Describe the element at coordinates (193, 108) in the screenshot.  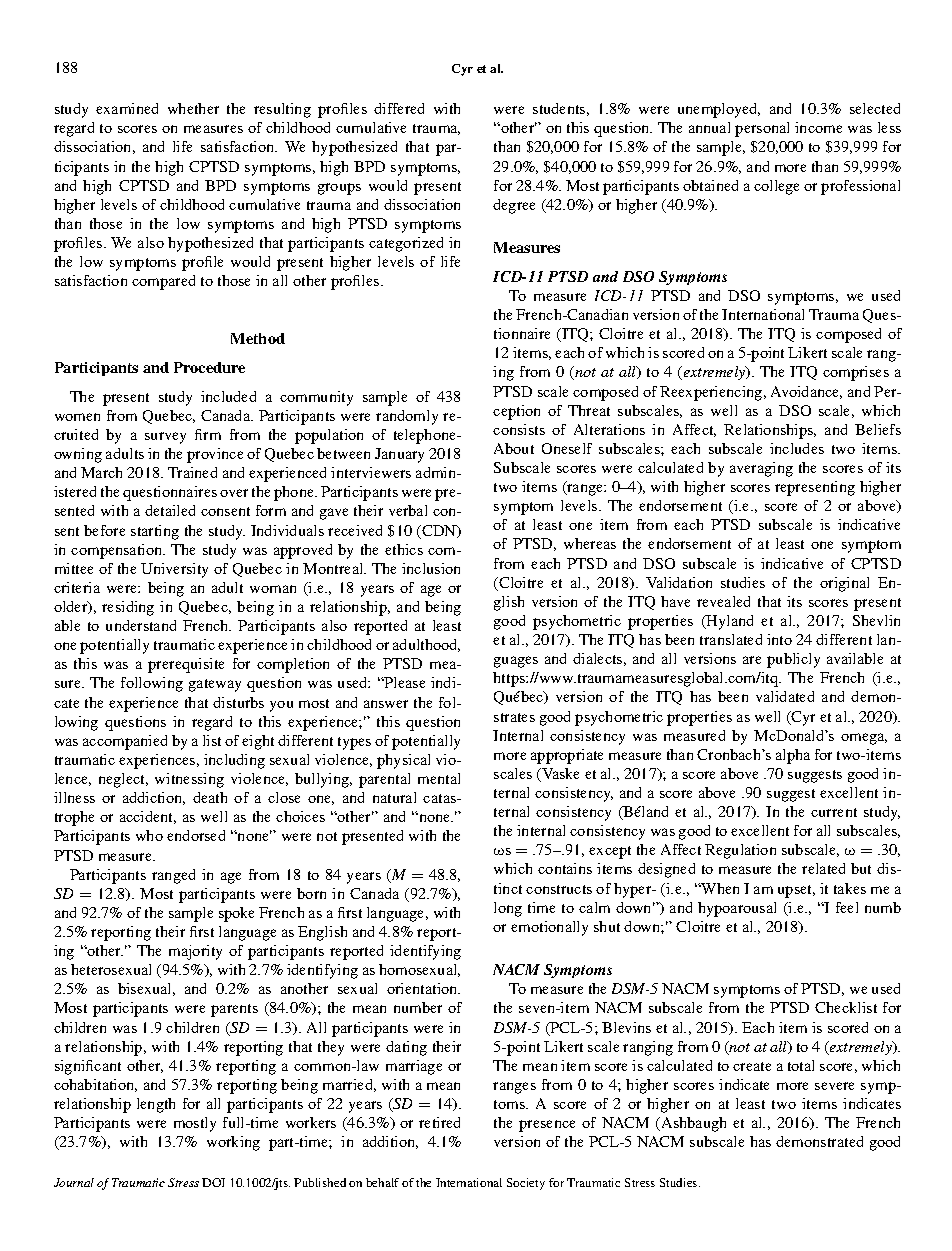
I see `whether` at that location.
